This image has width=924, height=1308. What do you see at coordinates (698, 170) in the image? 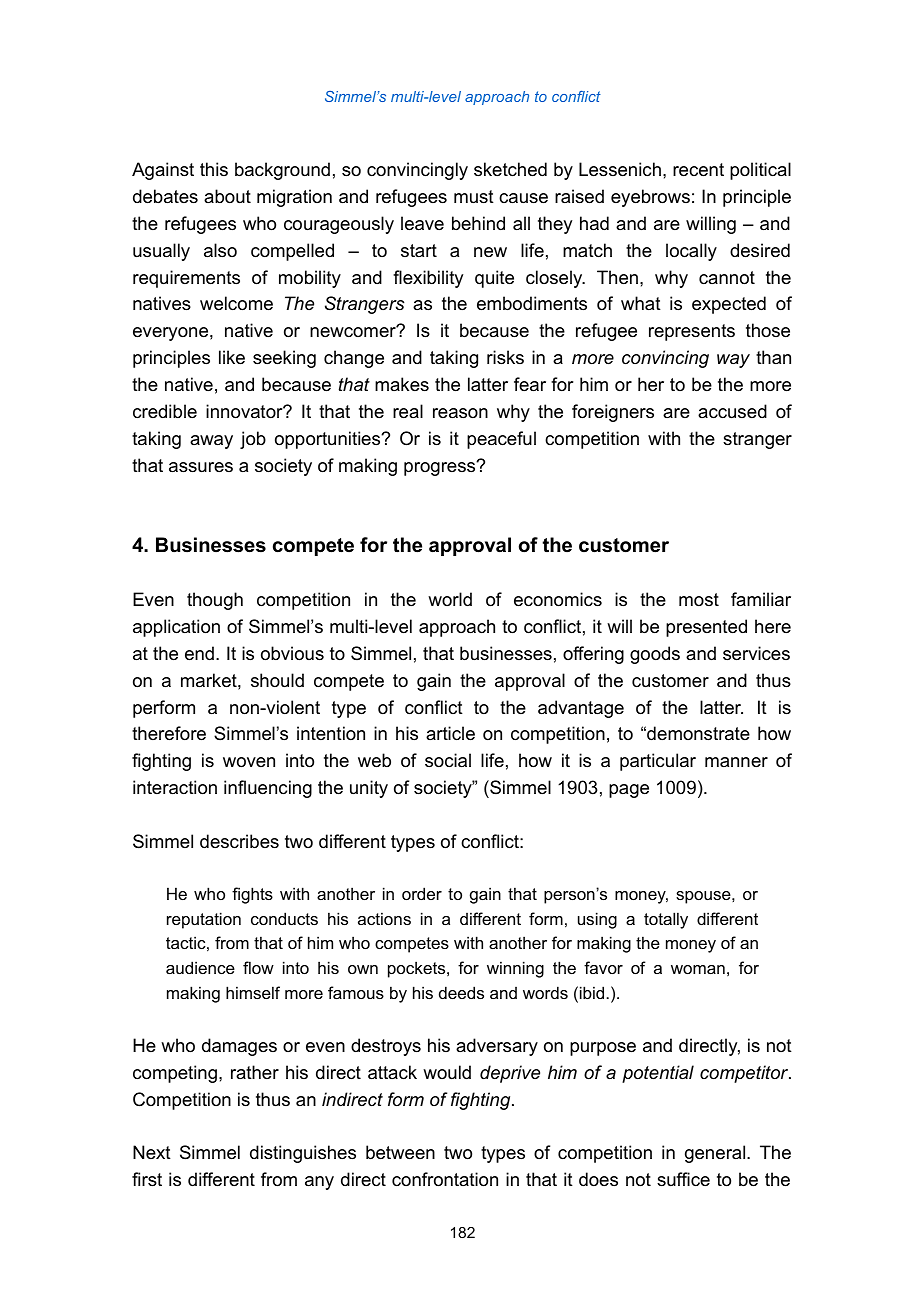
I see `recent` at bounding box center [698, 170].
